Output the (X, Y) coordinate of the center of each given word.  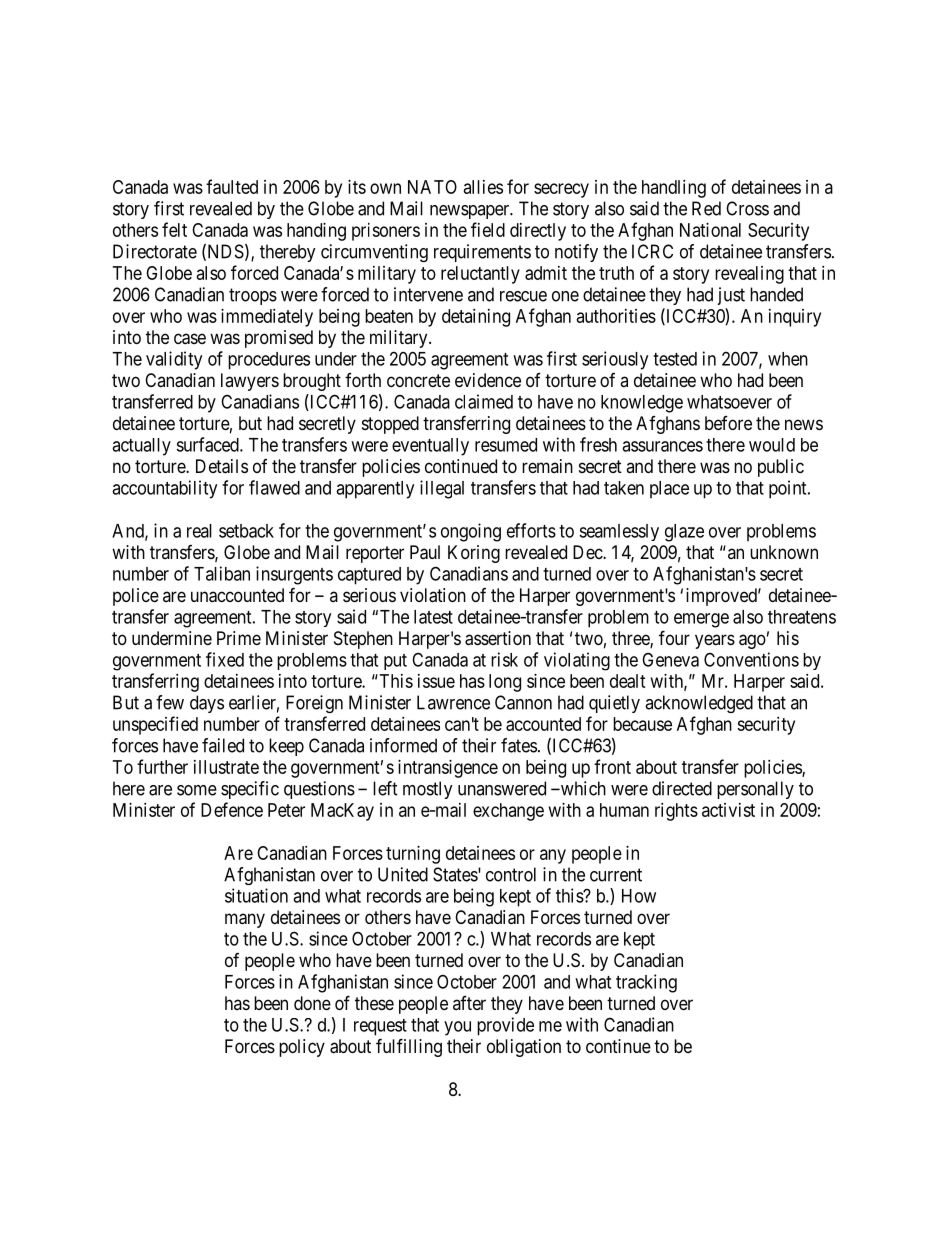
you (457, 1028)
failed (223, 745)
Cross (747, 208)
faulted (232, 186)
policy (302, 1048)
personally (755, 790)
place (669, 489)
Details (222, 466)
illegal (442, 489)
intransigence (448, 769)
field (488, 229)
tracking (646, 983)
